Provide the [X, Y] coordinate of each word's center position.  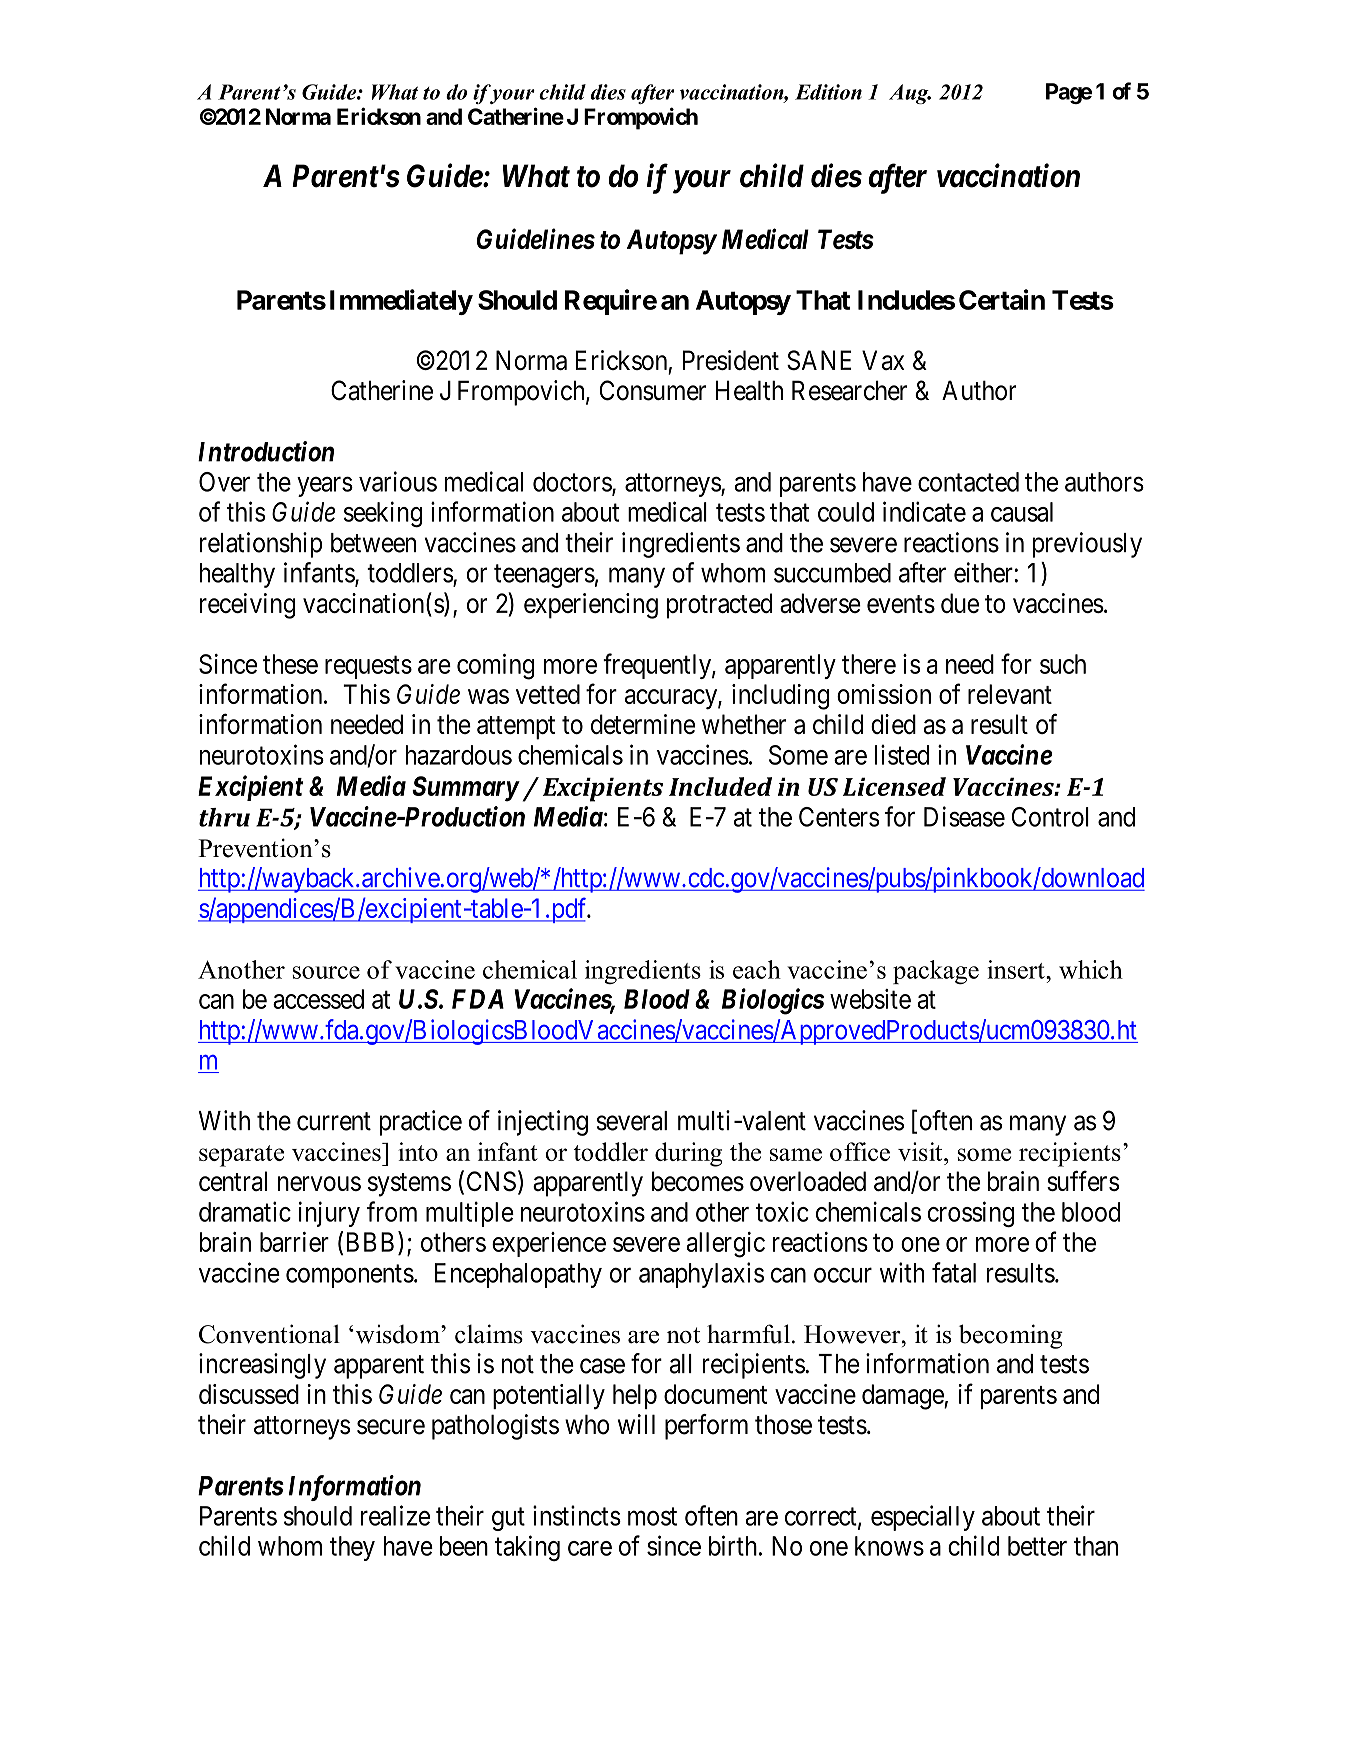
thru [224, 817]
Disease [964, 816]
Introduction [266, 451]
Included [720, 786]
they [352, 1548]
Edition [828, 92]
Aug [910, 94]
